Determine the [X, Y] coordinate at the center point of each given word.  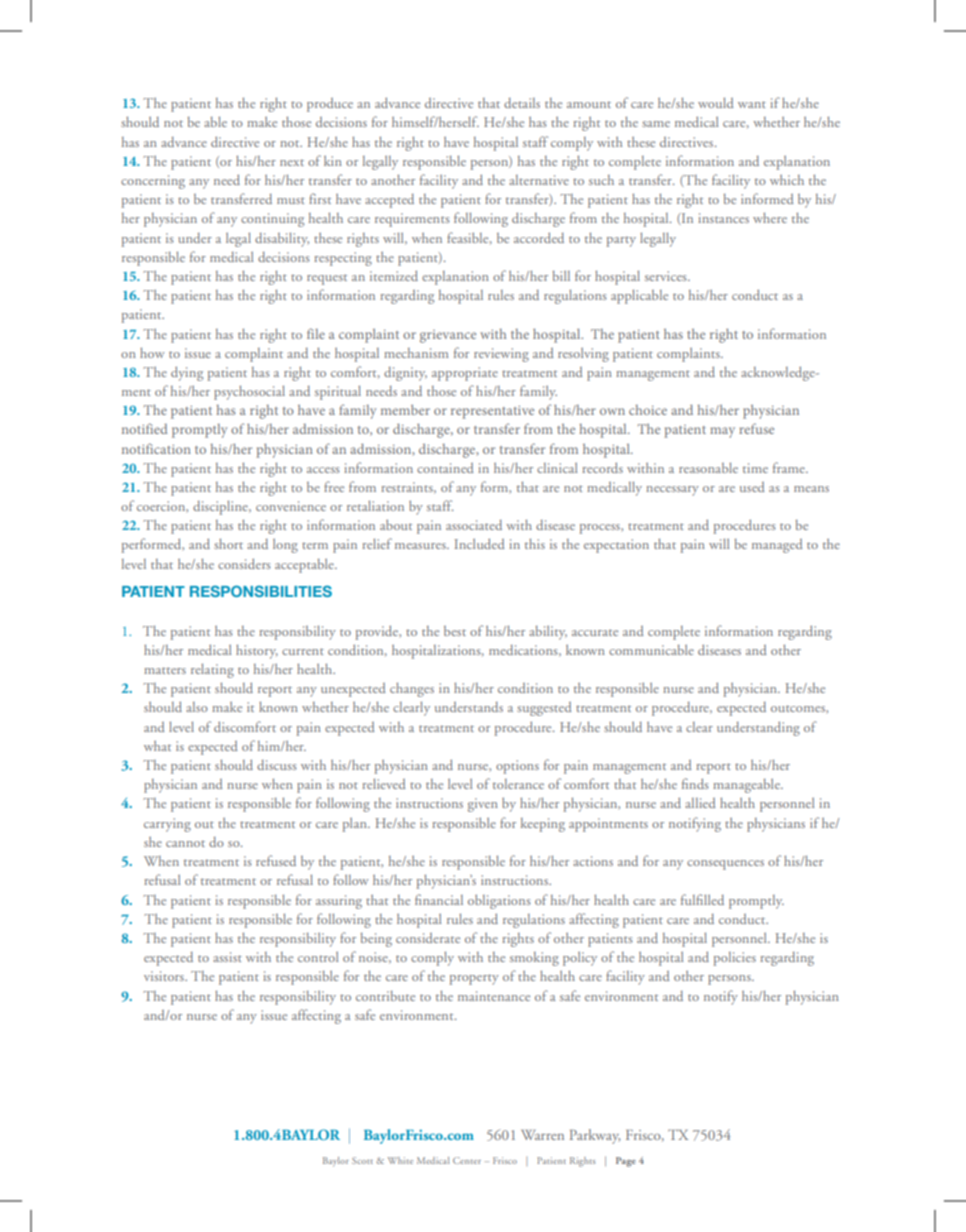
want [752, 104]
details [522, 103]
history [257, 651]
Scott [362, 1160]
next [292, 162]
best [455, 631]
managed [777, 546]
